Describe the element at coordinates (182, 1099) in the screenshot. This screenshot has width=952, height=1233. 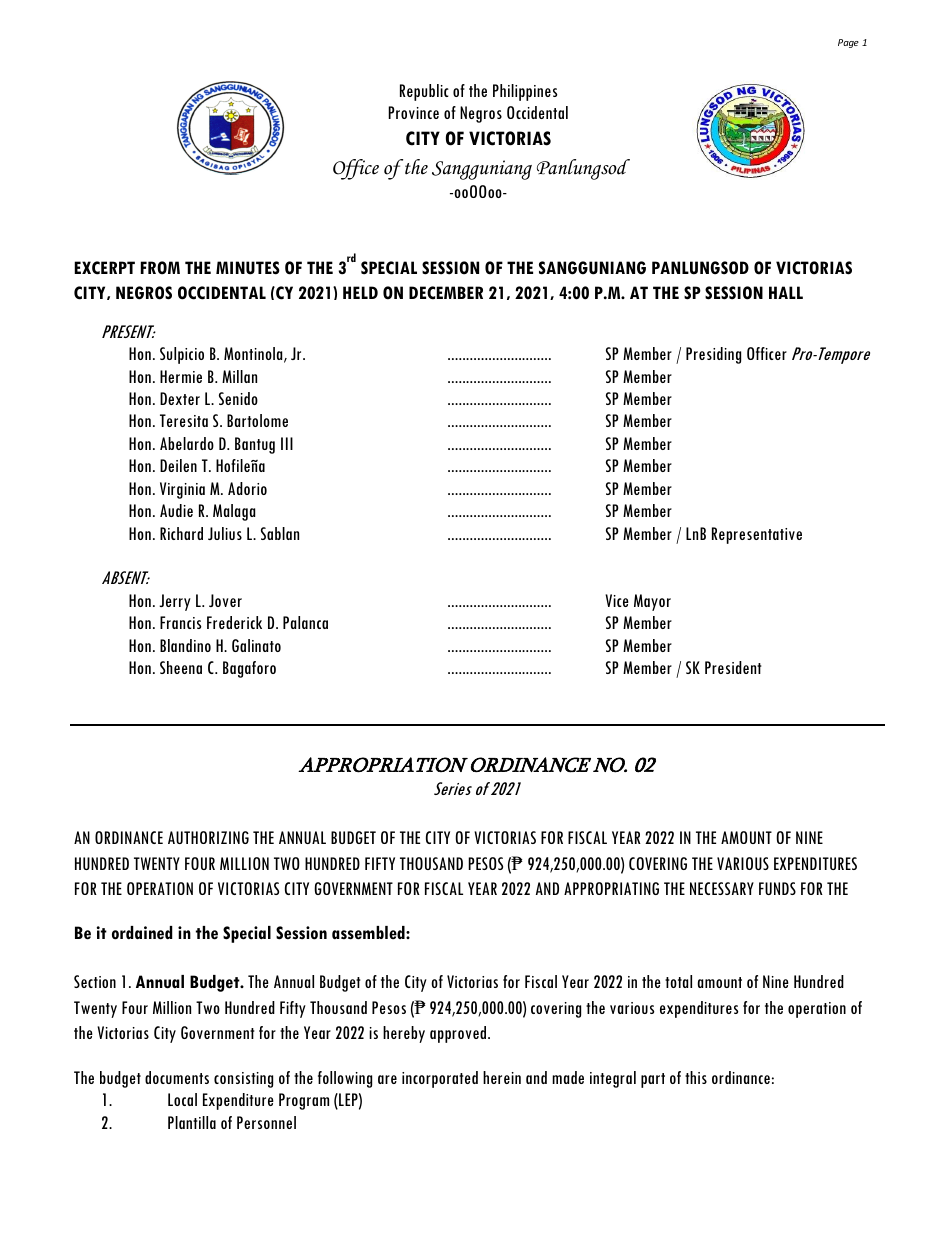
I see `Local` at that location.
